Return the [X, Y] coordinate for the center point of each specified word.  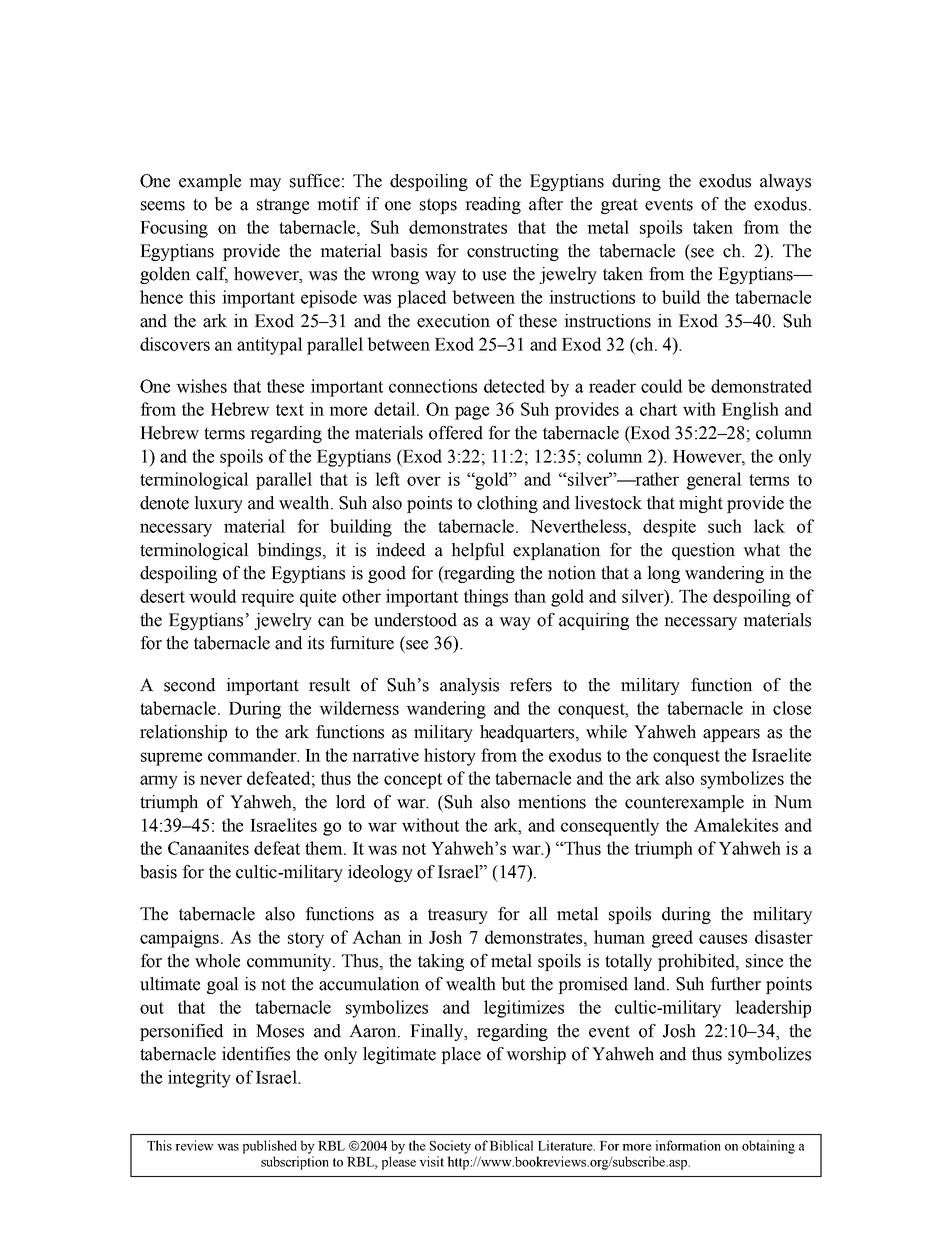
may [265, 184]
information [688, 1145]
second [189, 685]
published [270, 1147]
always [785, 182]
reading [493, 205]
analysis [469, 686]
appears [731, 735]
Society [450, 1147]
